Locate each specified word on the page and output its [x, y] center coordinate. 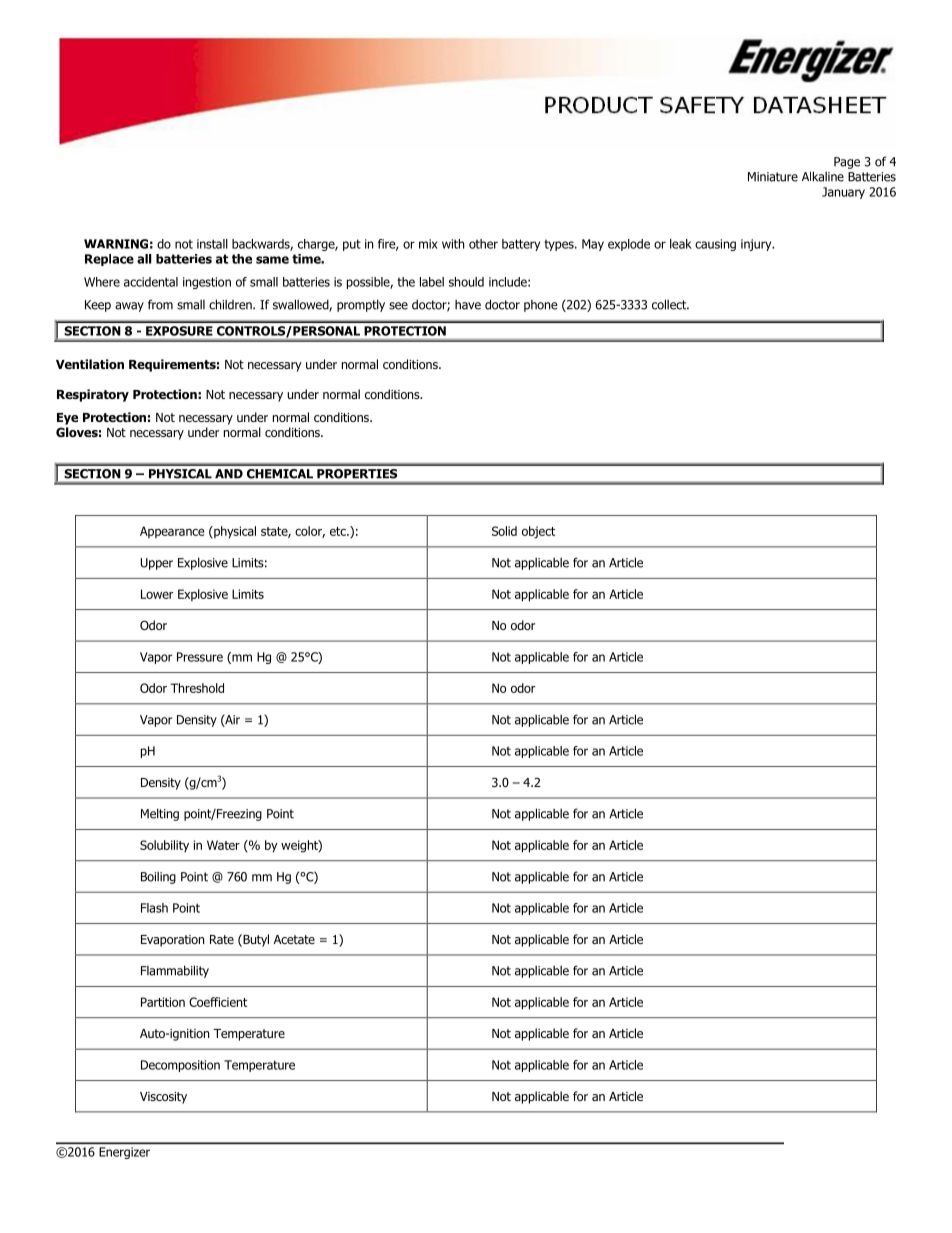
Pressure [200, 657]
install [212, 244]
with [453, 244]
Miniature [773, 177]
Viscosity [163, 1098]
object [538, 532]
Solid [504, 531]
